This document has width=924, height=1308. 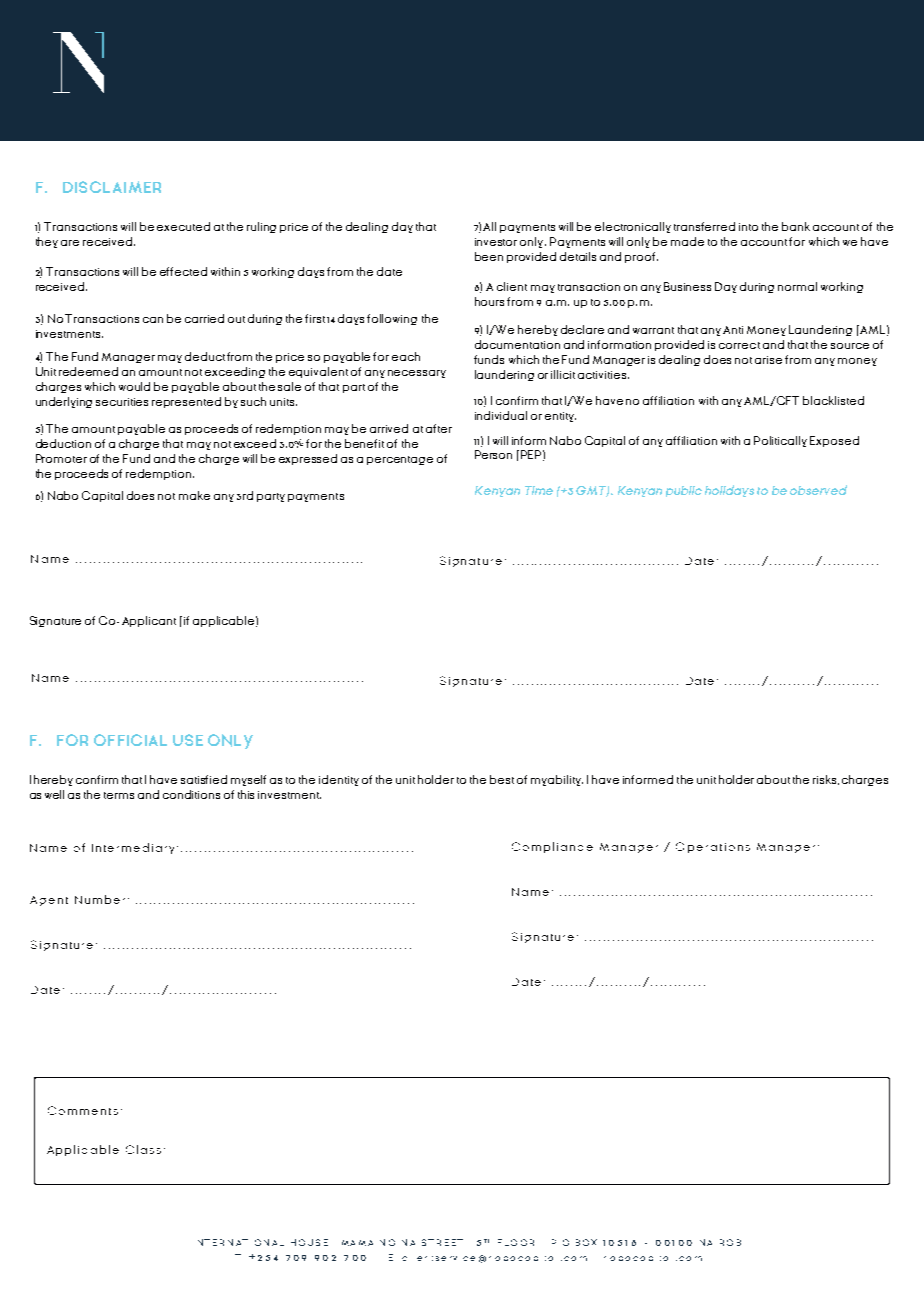 What do you see at coordinates (493, 454) in the document?
I see `Person` at bounding box center [493, 454].
